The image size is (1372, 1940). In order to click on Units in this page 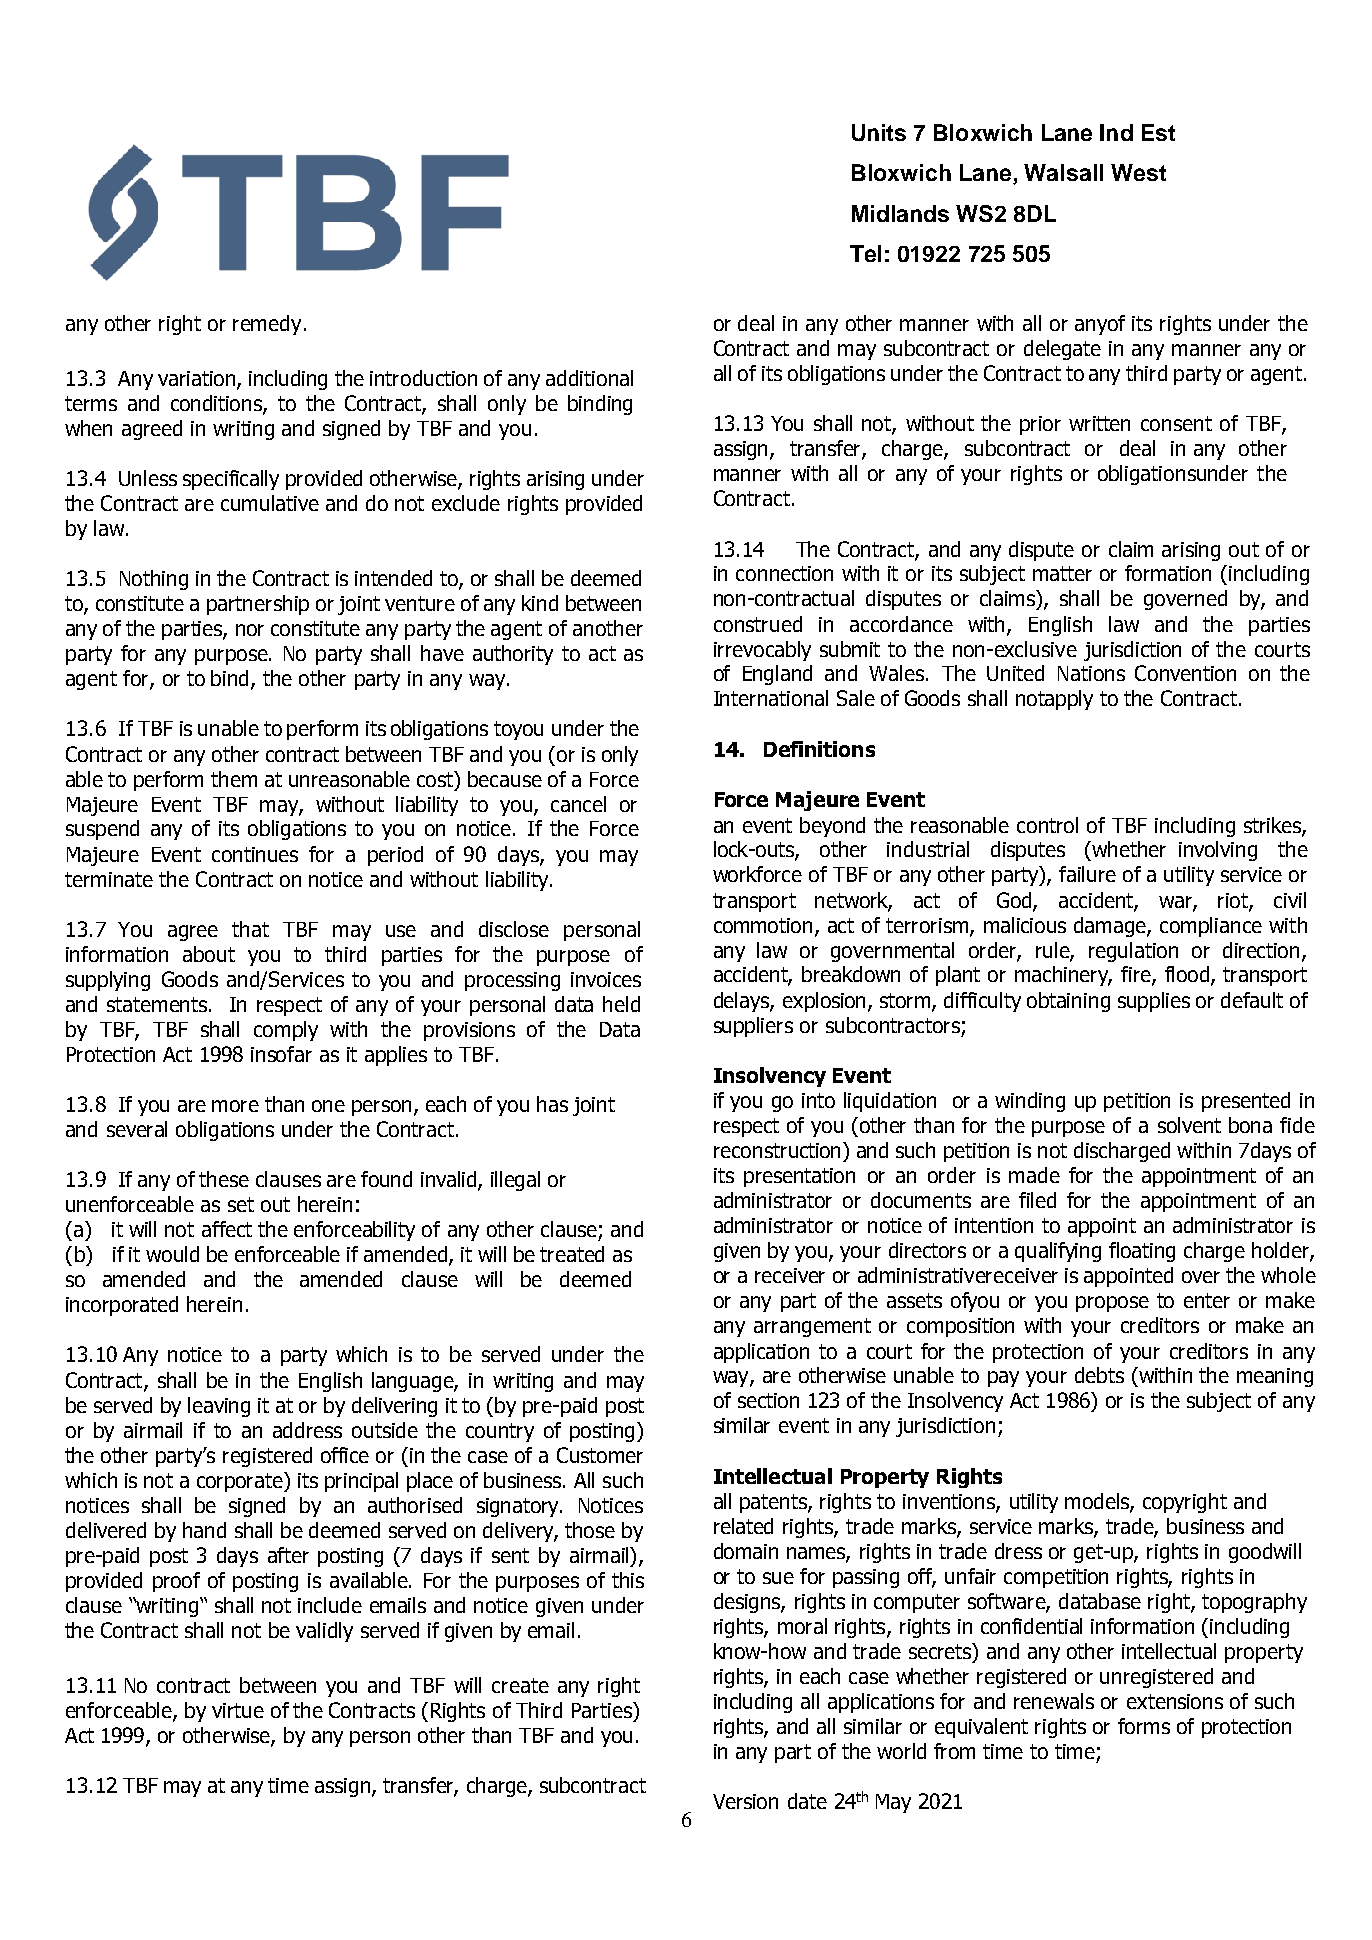, I will do `click(879, 132)`.
